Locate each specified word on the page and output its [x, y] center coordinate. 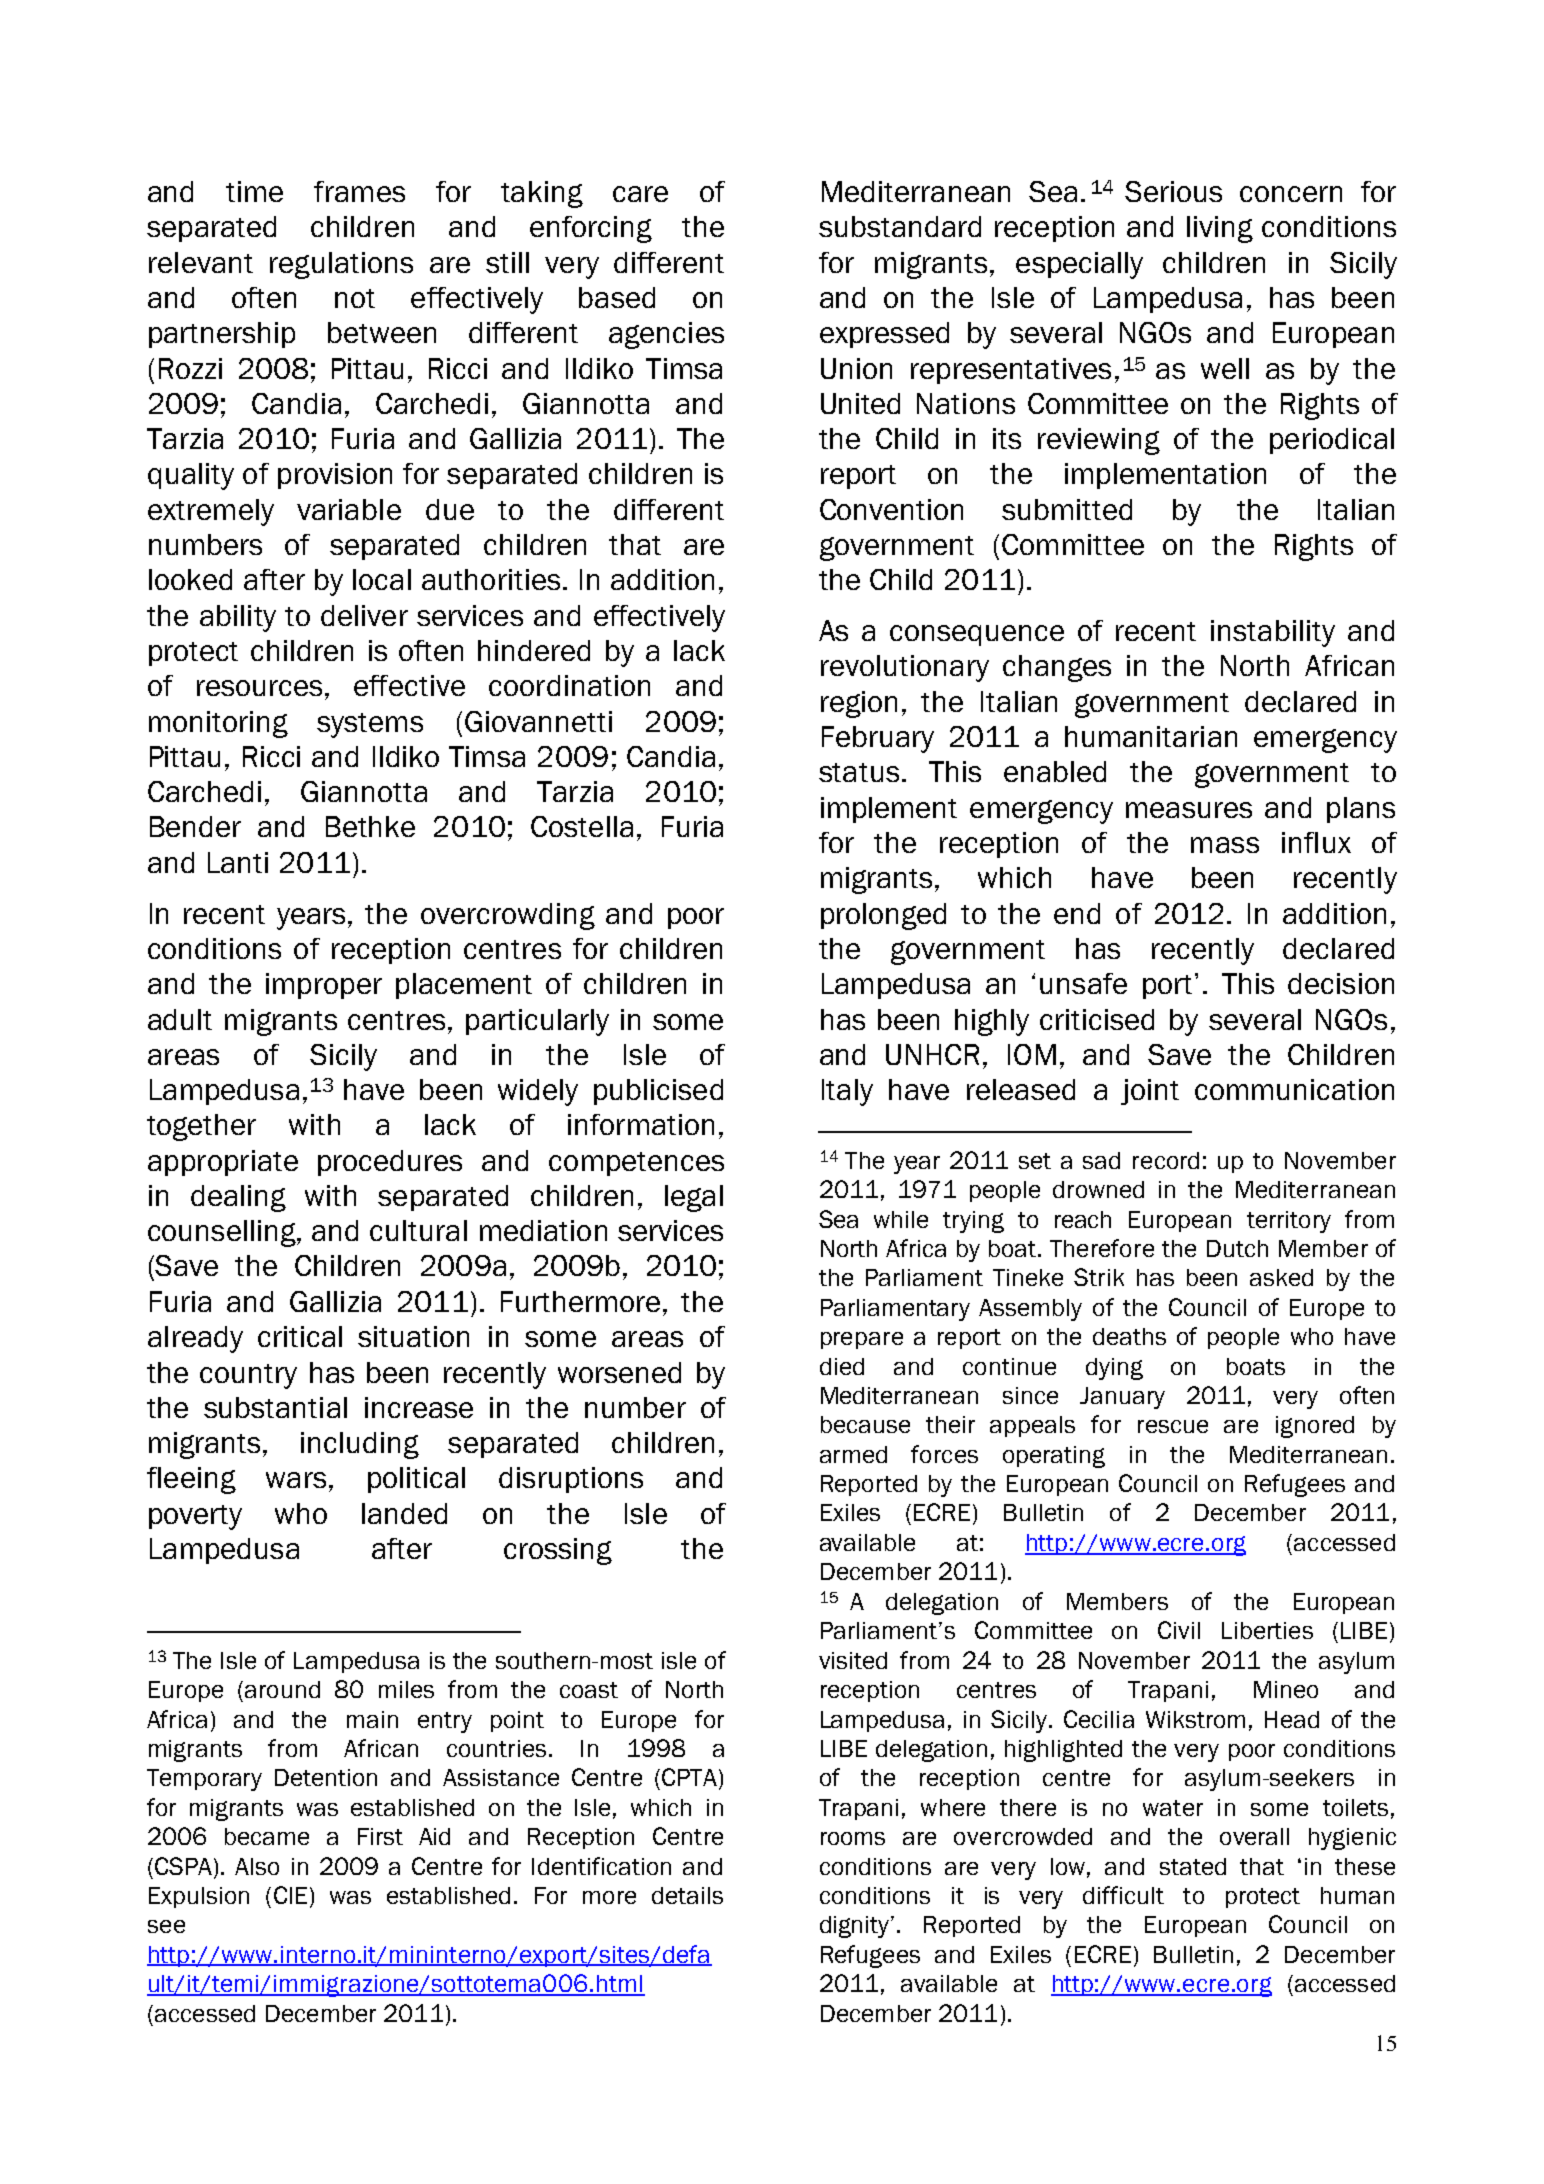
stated [1193, 1866]
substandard [900, 226]
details [687, 1895]
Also [257, 1866]
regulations [341, 265]
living [1220, 229]
